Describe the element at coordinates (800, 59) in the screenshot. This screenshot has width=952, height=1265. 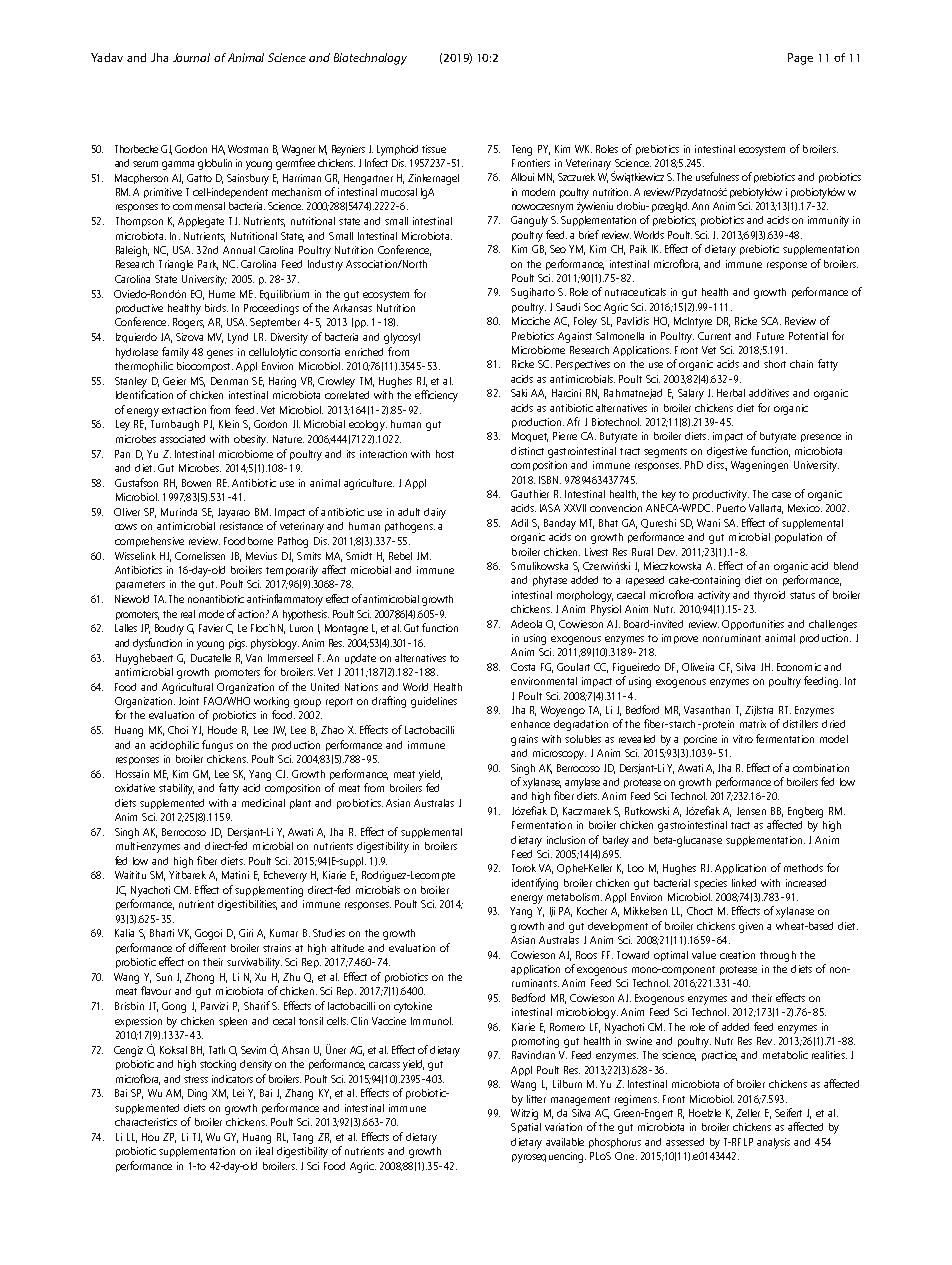
I see `Page` at that location.
